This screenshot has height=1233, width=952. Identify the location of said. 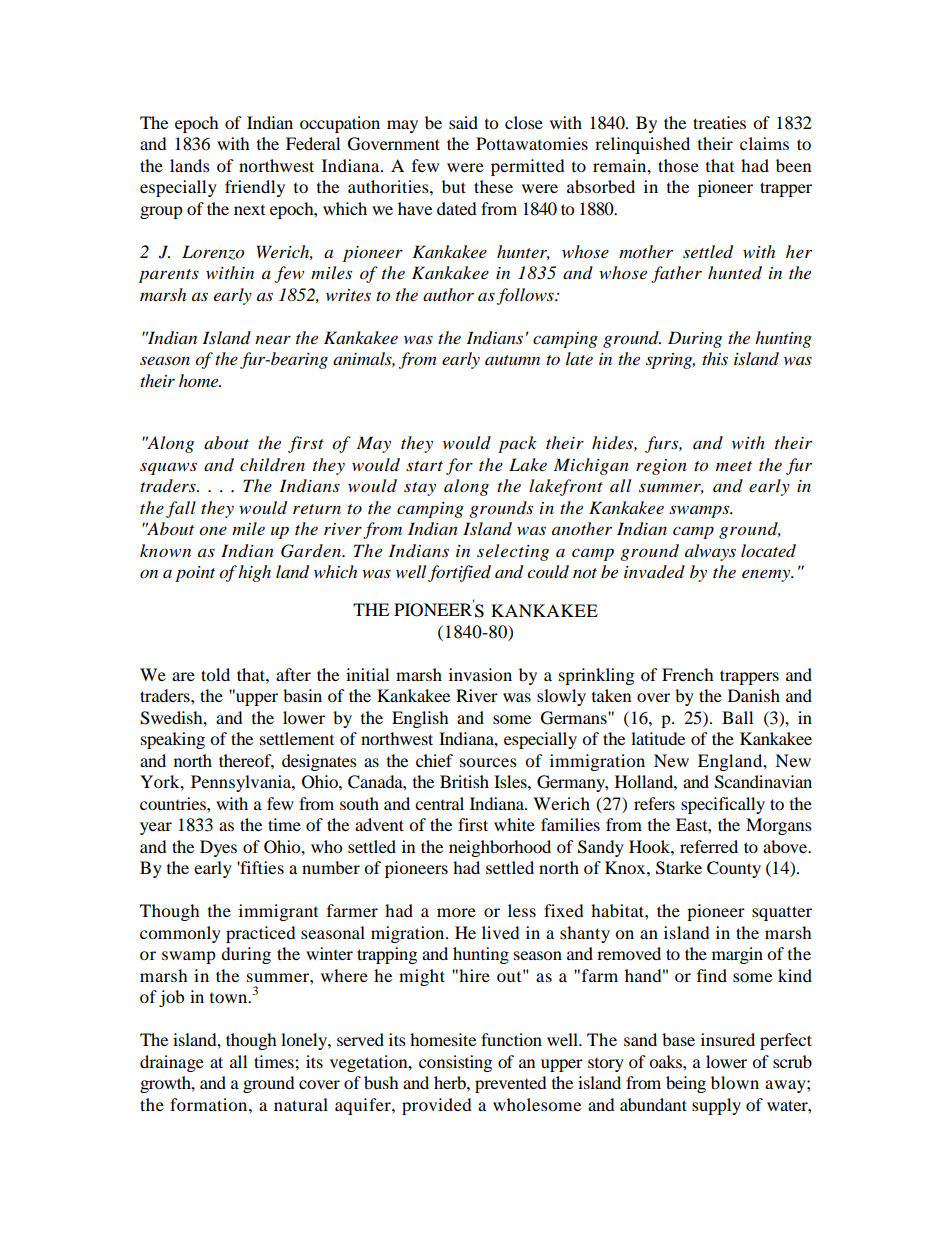
(463, 122).
